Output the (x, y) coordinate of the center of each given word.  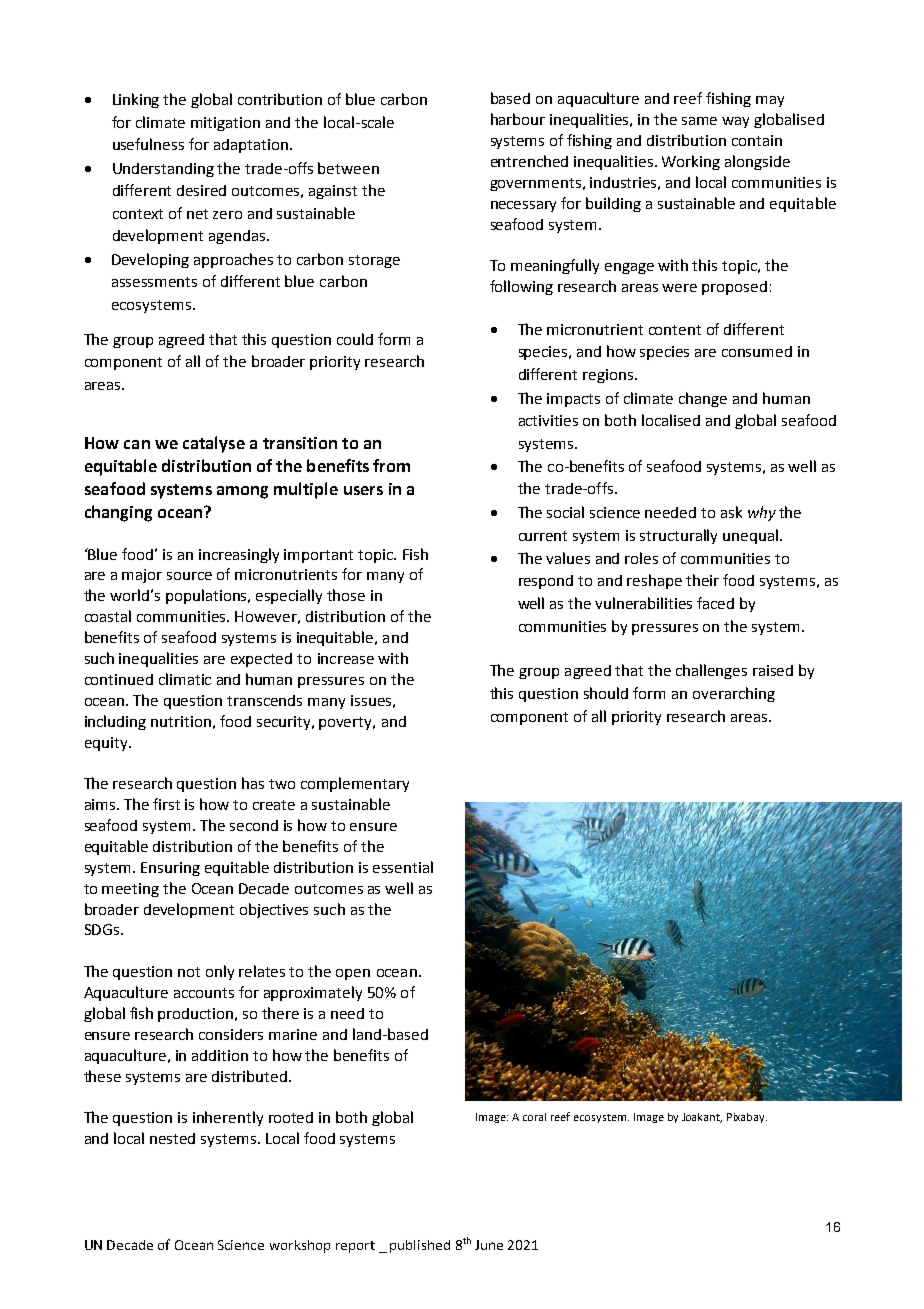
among (242, 492)
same (699, 121)
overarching (734, 694)
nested (172, 1138)
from (391, 465)
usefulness (148, 144)
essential (403, 867)
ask (731, 512)
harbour (518, 119)
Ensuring (170, 869)
